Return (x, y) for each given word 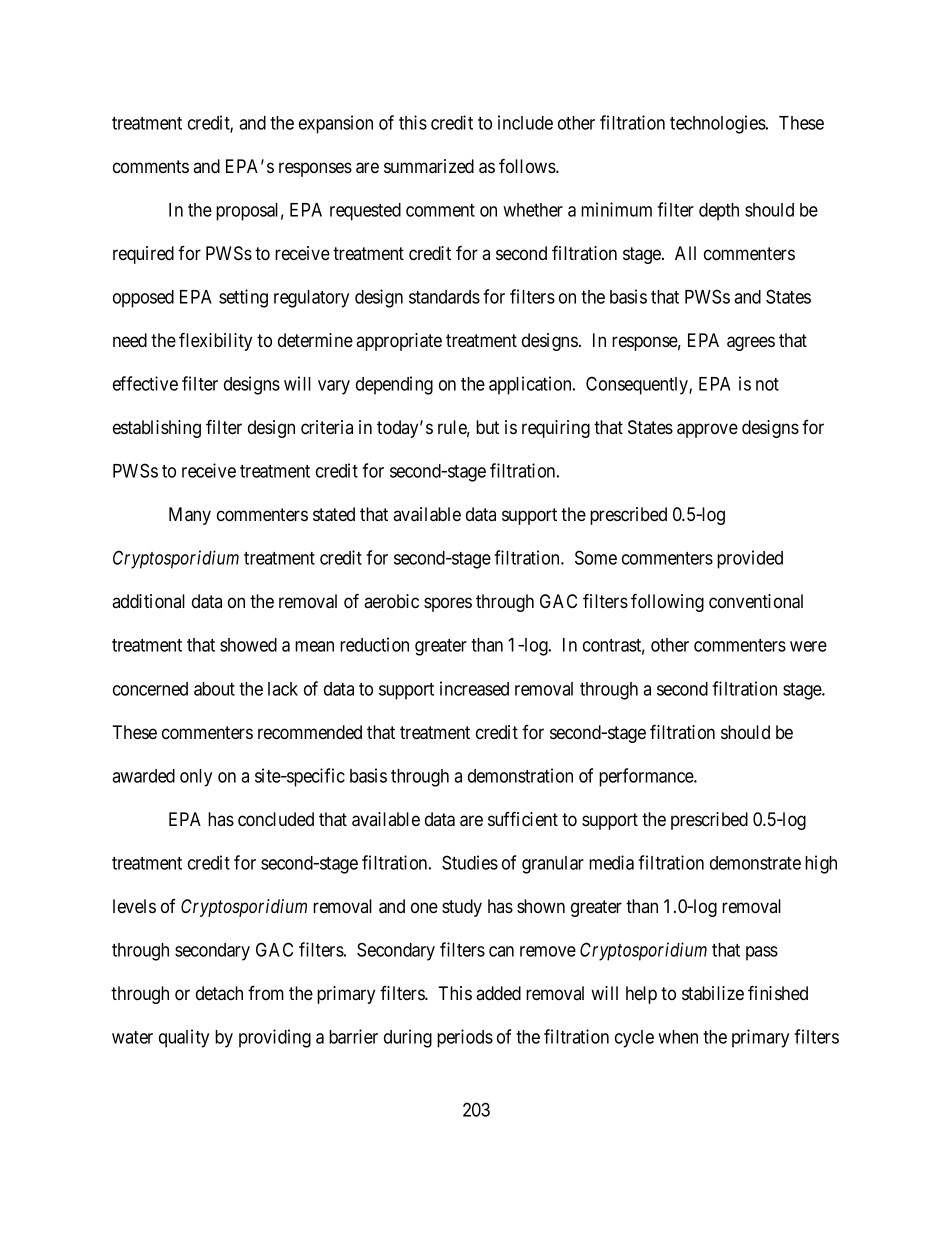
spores (448, 604)
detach (219, 993)
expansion (336, 124)
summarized (429, 166)
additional (148, 601)
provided (750, 559)
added (498, 993)
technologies (718, 124)
